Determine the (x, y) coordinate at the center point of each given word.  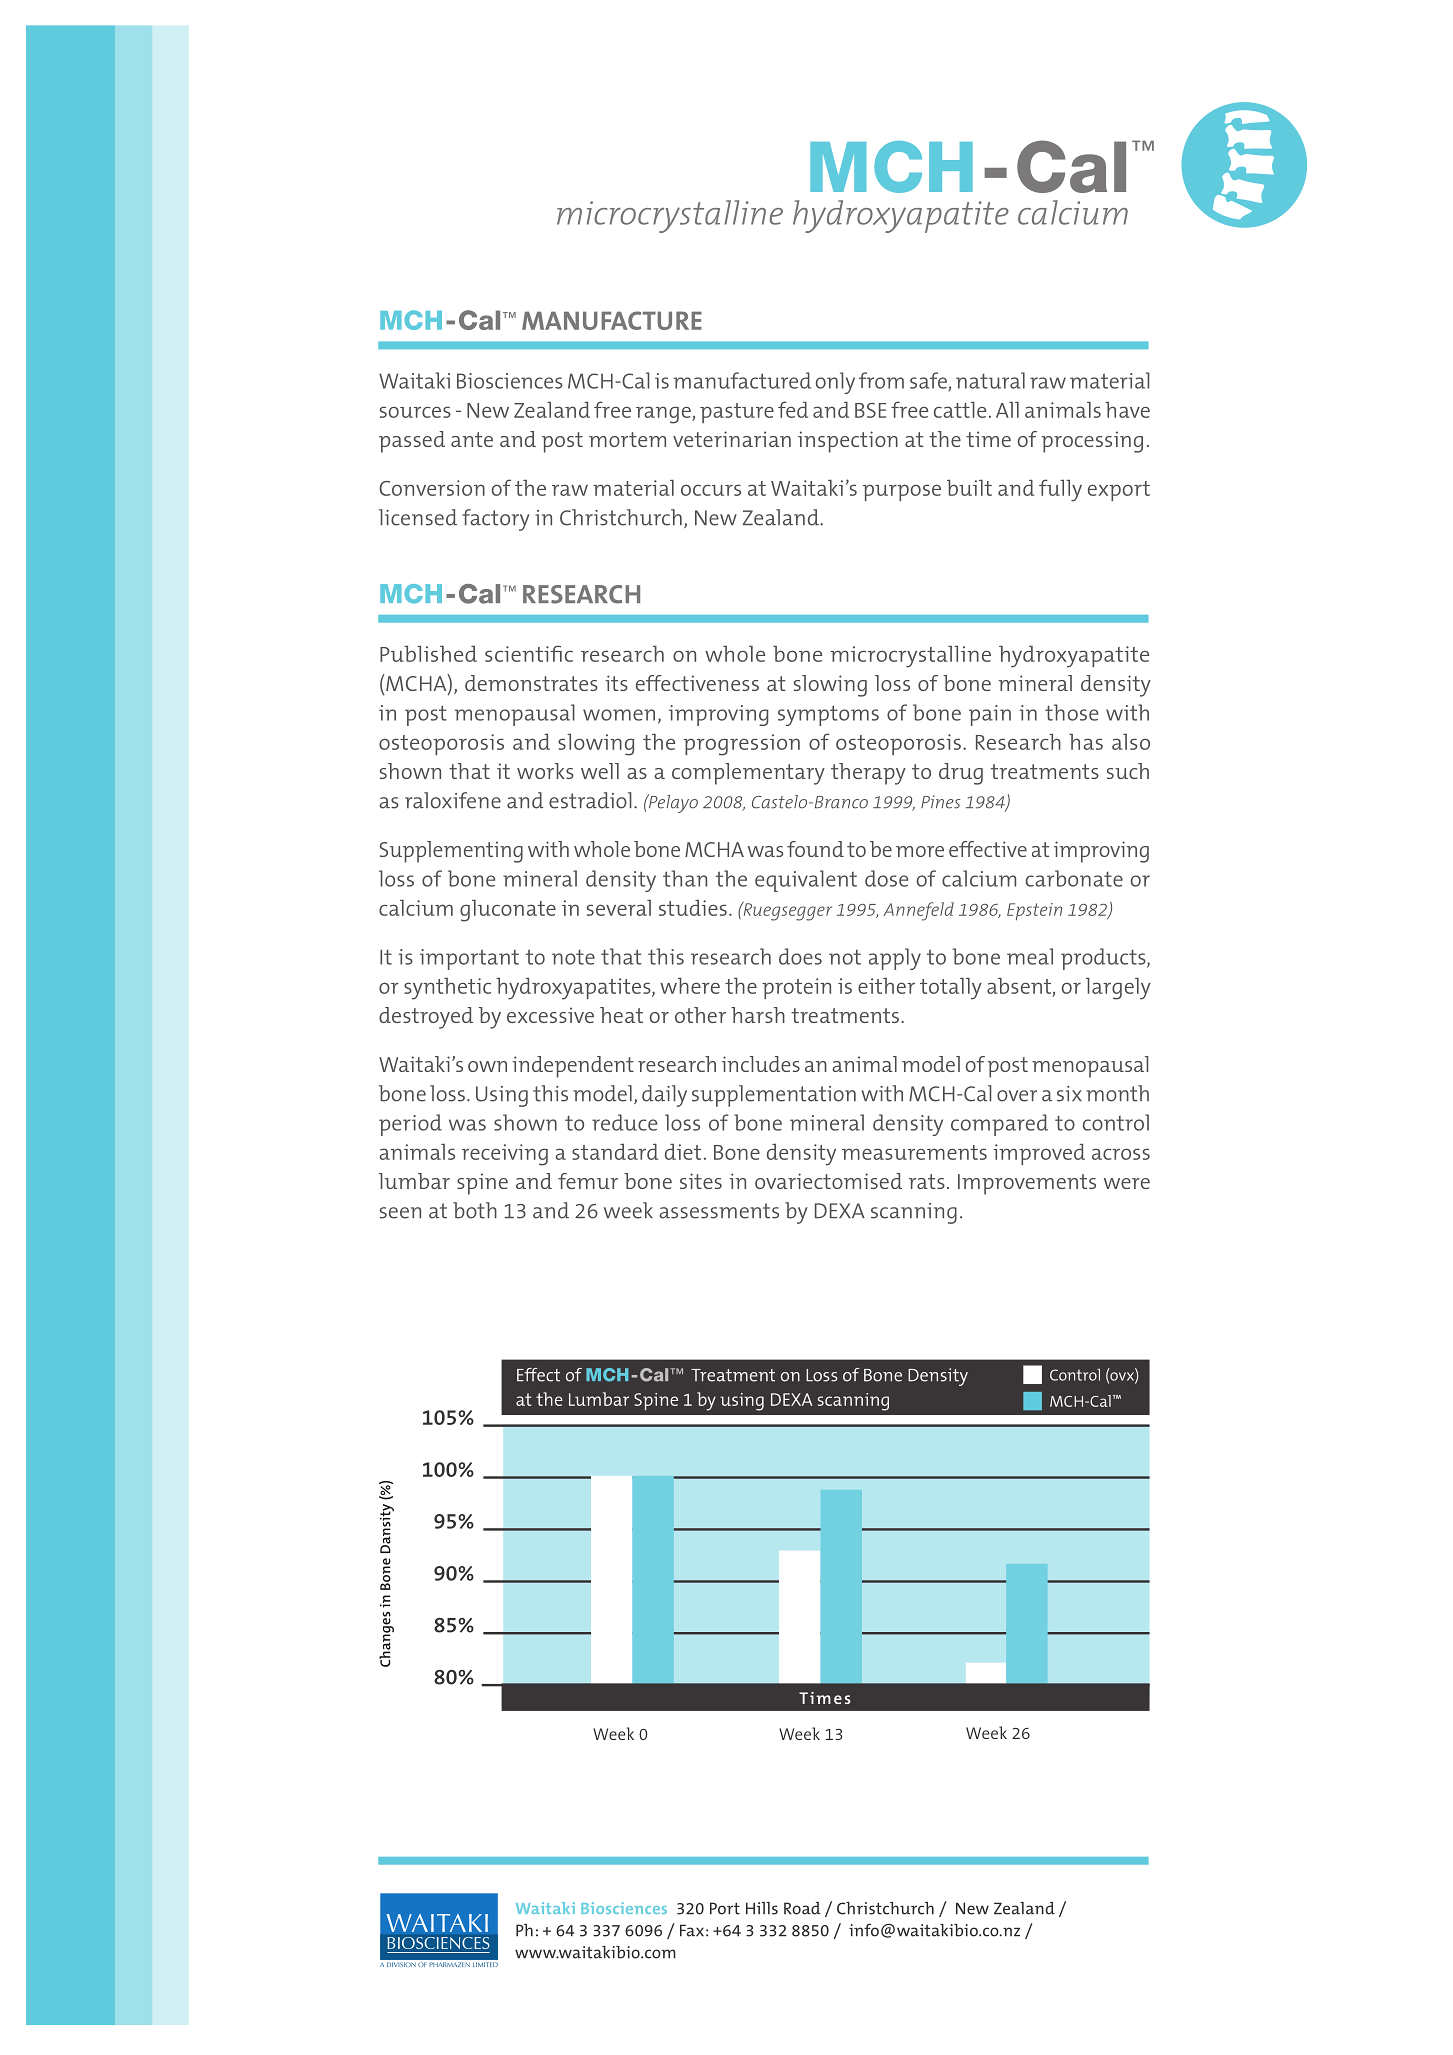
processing (1092, 442)
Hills (762, 1908)
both (475, 1210)
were (1127, 1183)
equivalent (806, 881)
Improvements (1027, 1184)
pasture (737, 413)
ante (472, 439)
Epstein (1034, 911)
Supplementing (451, 852)
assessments (719, 1211)
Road (802, 1908)
